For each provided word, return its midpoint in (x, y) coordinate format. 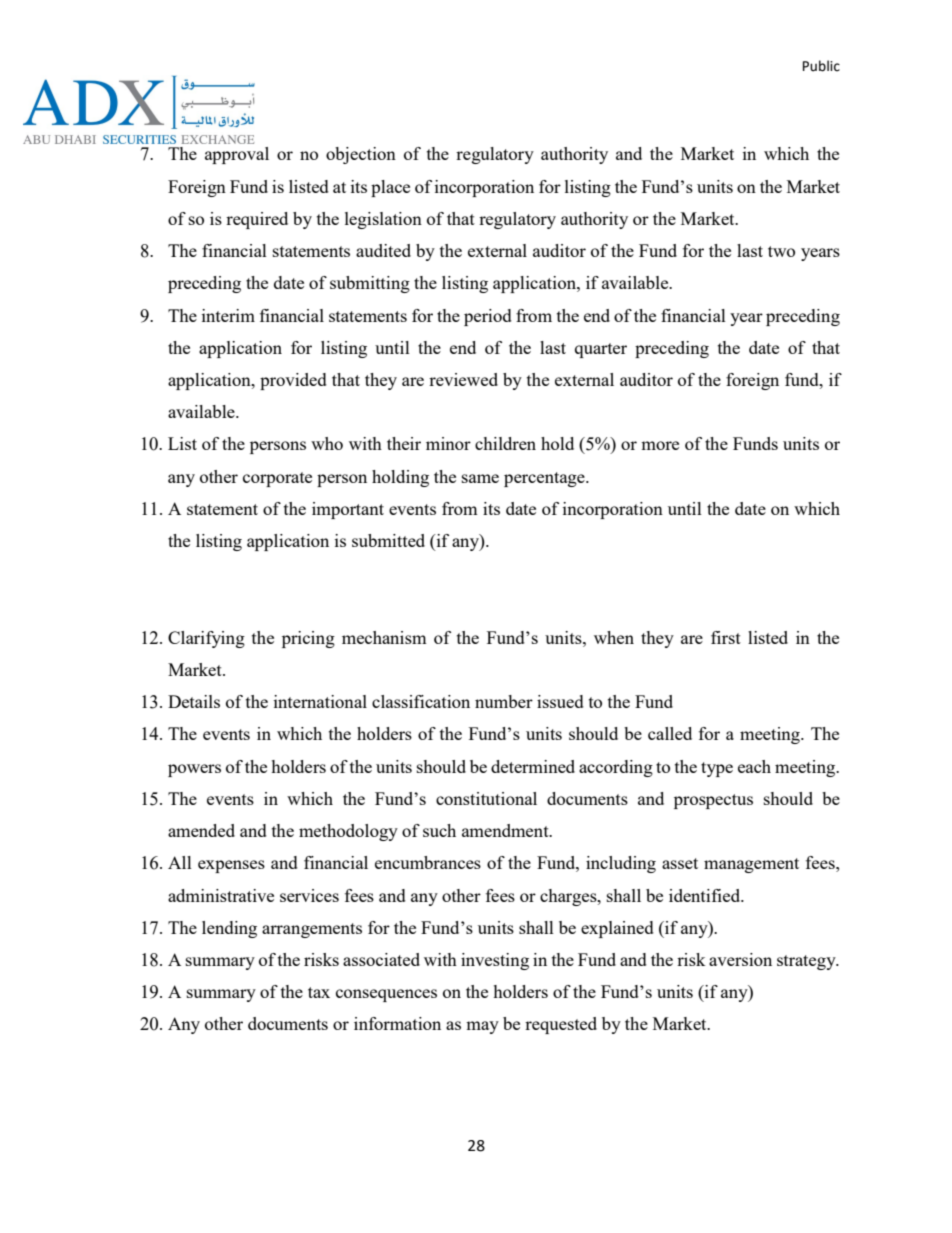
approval (237, 155)
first (726, 637)
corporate (277, 479)
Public (821, 66)
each (754, 766)
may (482, 1027)
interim (228, 315)
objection (361, 155)
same (480, 478)
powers (194, 770)
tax (319, 992)
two (781, 251)
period (488, 317)
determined (533, 766)
